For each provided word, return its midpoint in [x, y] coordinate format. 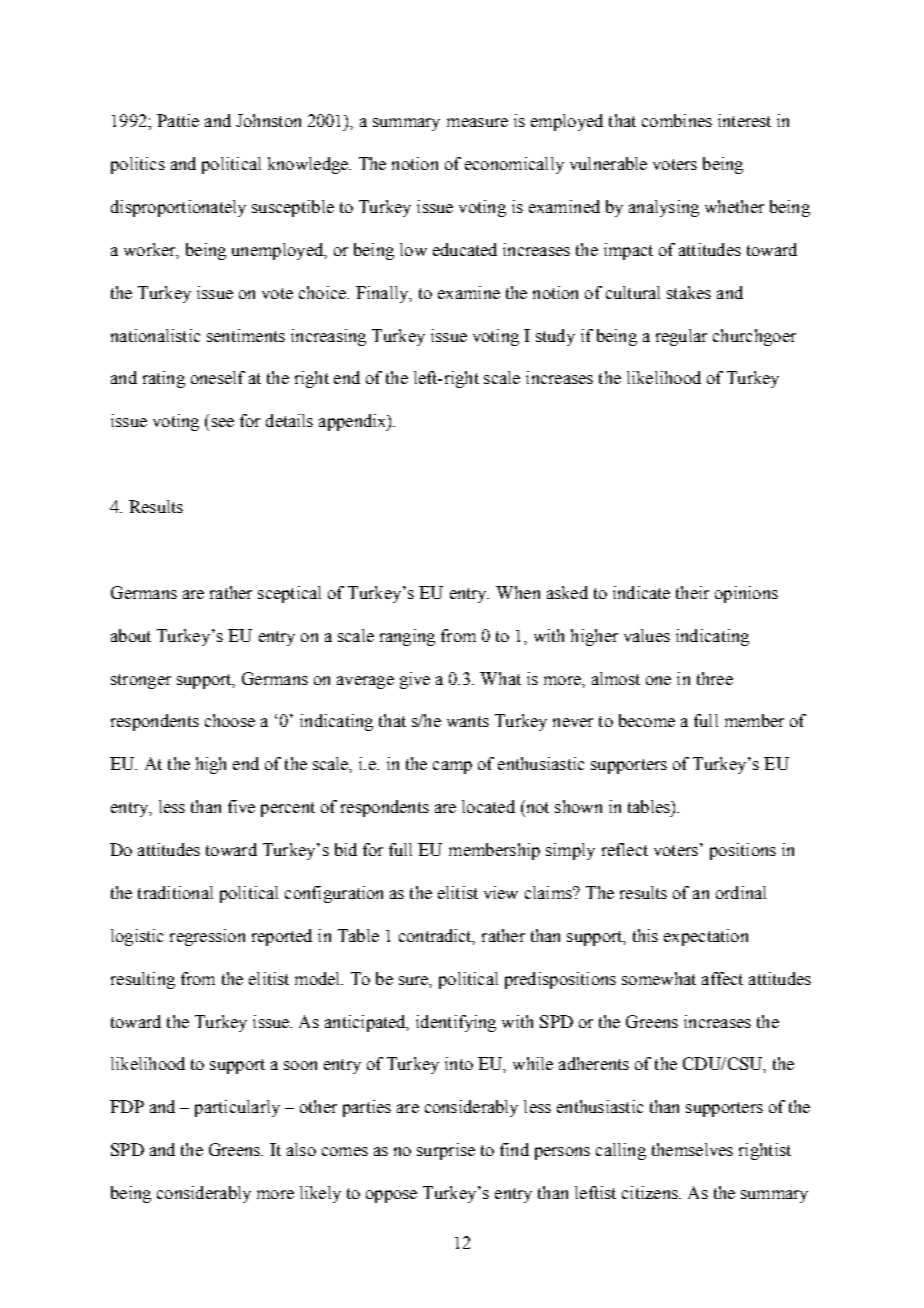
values [647, 635]
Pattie [178, 120]
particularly [237, 1108]
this [645, 935]
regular [681, 337]
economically [514, 165]
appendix [354, 422]
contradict [437, 936]
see [223, 422]
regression [207, 937]
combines [677, 120]
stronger [141, 681]
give [415, 680]
